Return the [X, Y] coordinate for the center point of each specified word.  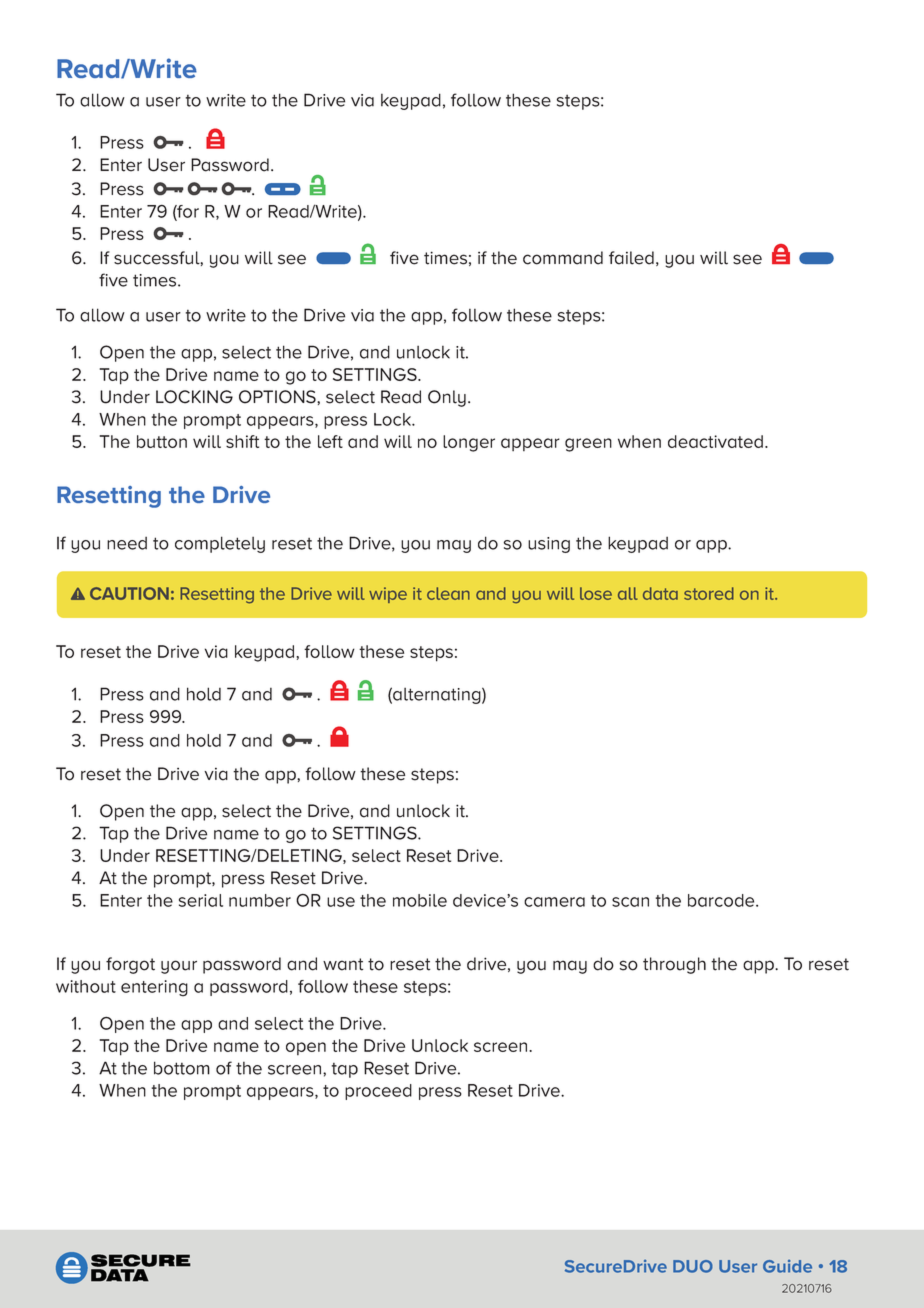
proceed [378, 1092]
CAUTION [129, 593]
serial [201, 900]
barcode [722, 900]
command [563, 258]
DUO [693, 1266]
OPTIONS [278, 397]
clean [448, 593]
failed [631, 258]
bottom [182, 1068]
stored [709, 593]
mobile [420, 900]
